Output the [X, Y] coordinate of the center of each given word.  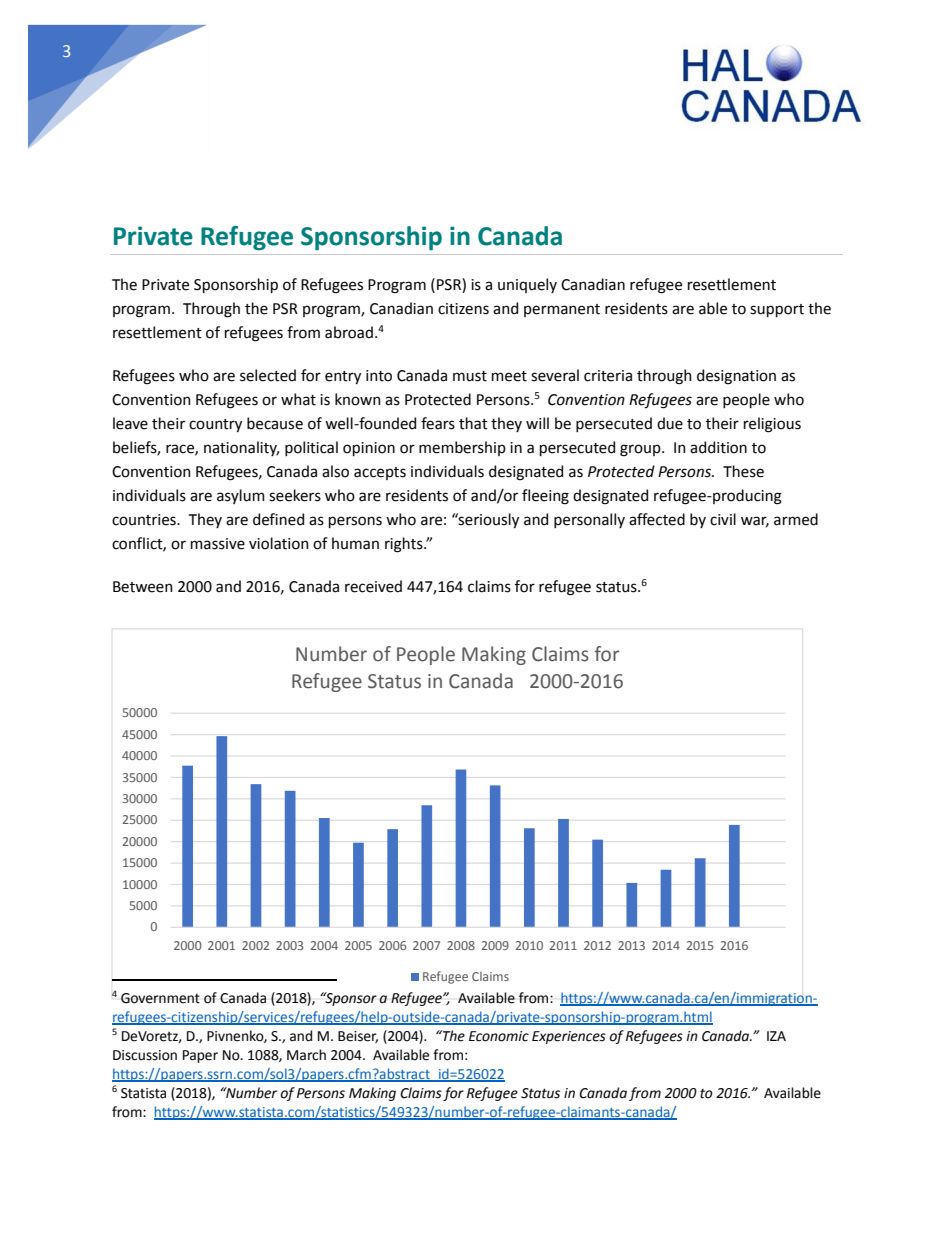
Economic [499, 1036]
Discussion [145, 1055]
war [755, 522]
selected [268, 375]
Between [143, 587]
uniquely [527, 285]
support [777, 310]
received [373, 586]
